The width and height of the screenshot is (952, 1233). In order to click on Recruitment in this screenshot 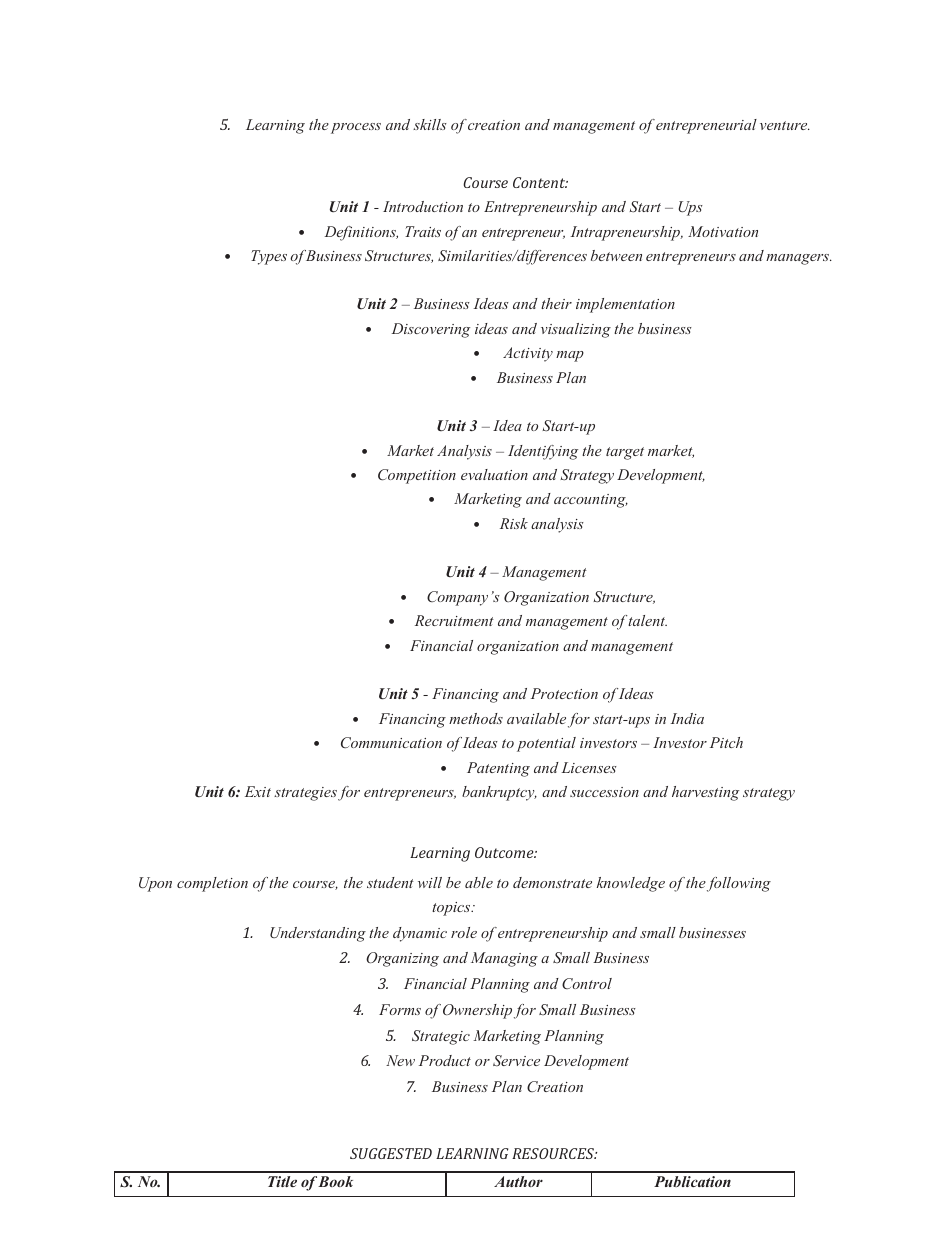, I will do `click(454, 620)`.
